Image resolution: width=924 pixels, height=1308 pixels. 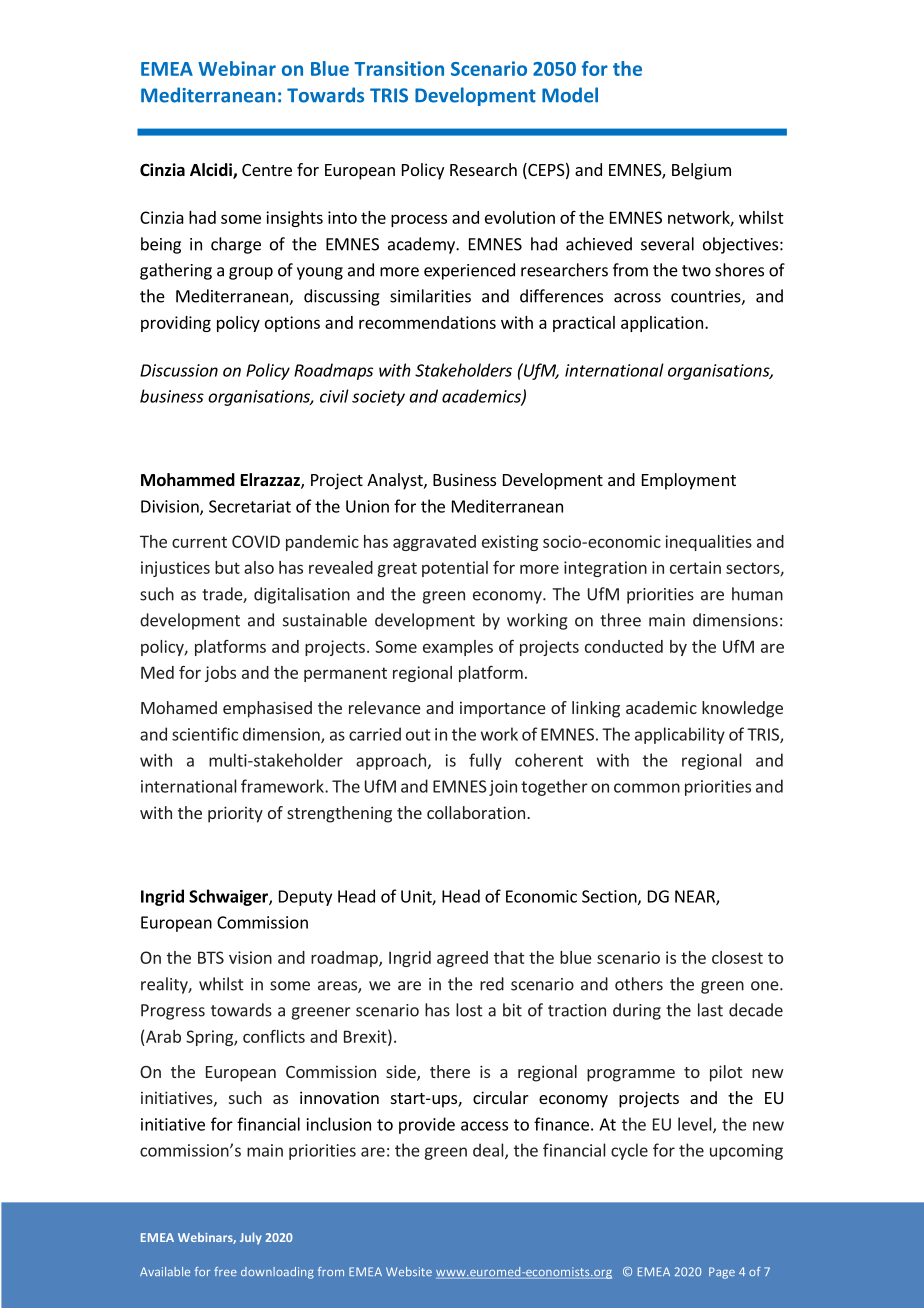 What do you see at coordinates (701, 171) in the document?
I see `Belgium` at bounding box center [701, 171].
